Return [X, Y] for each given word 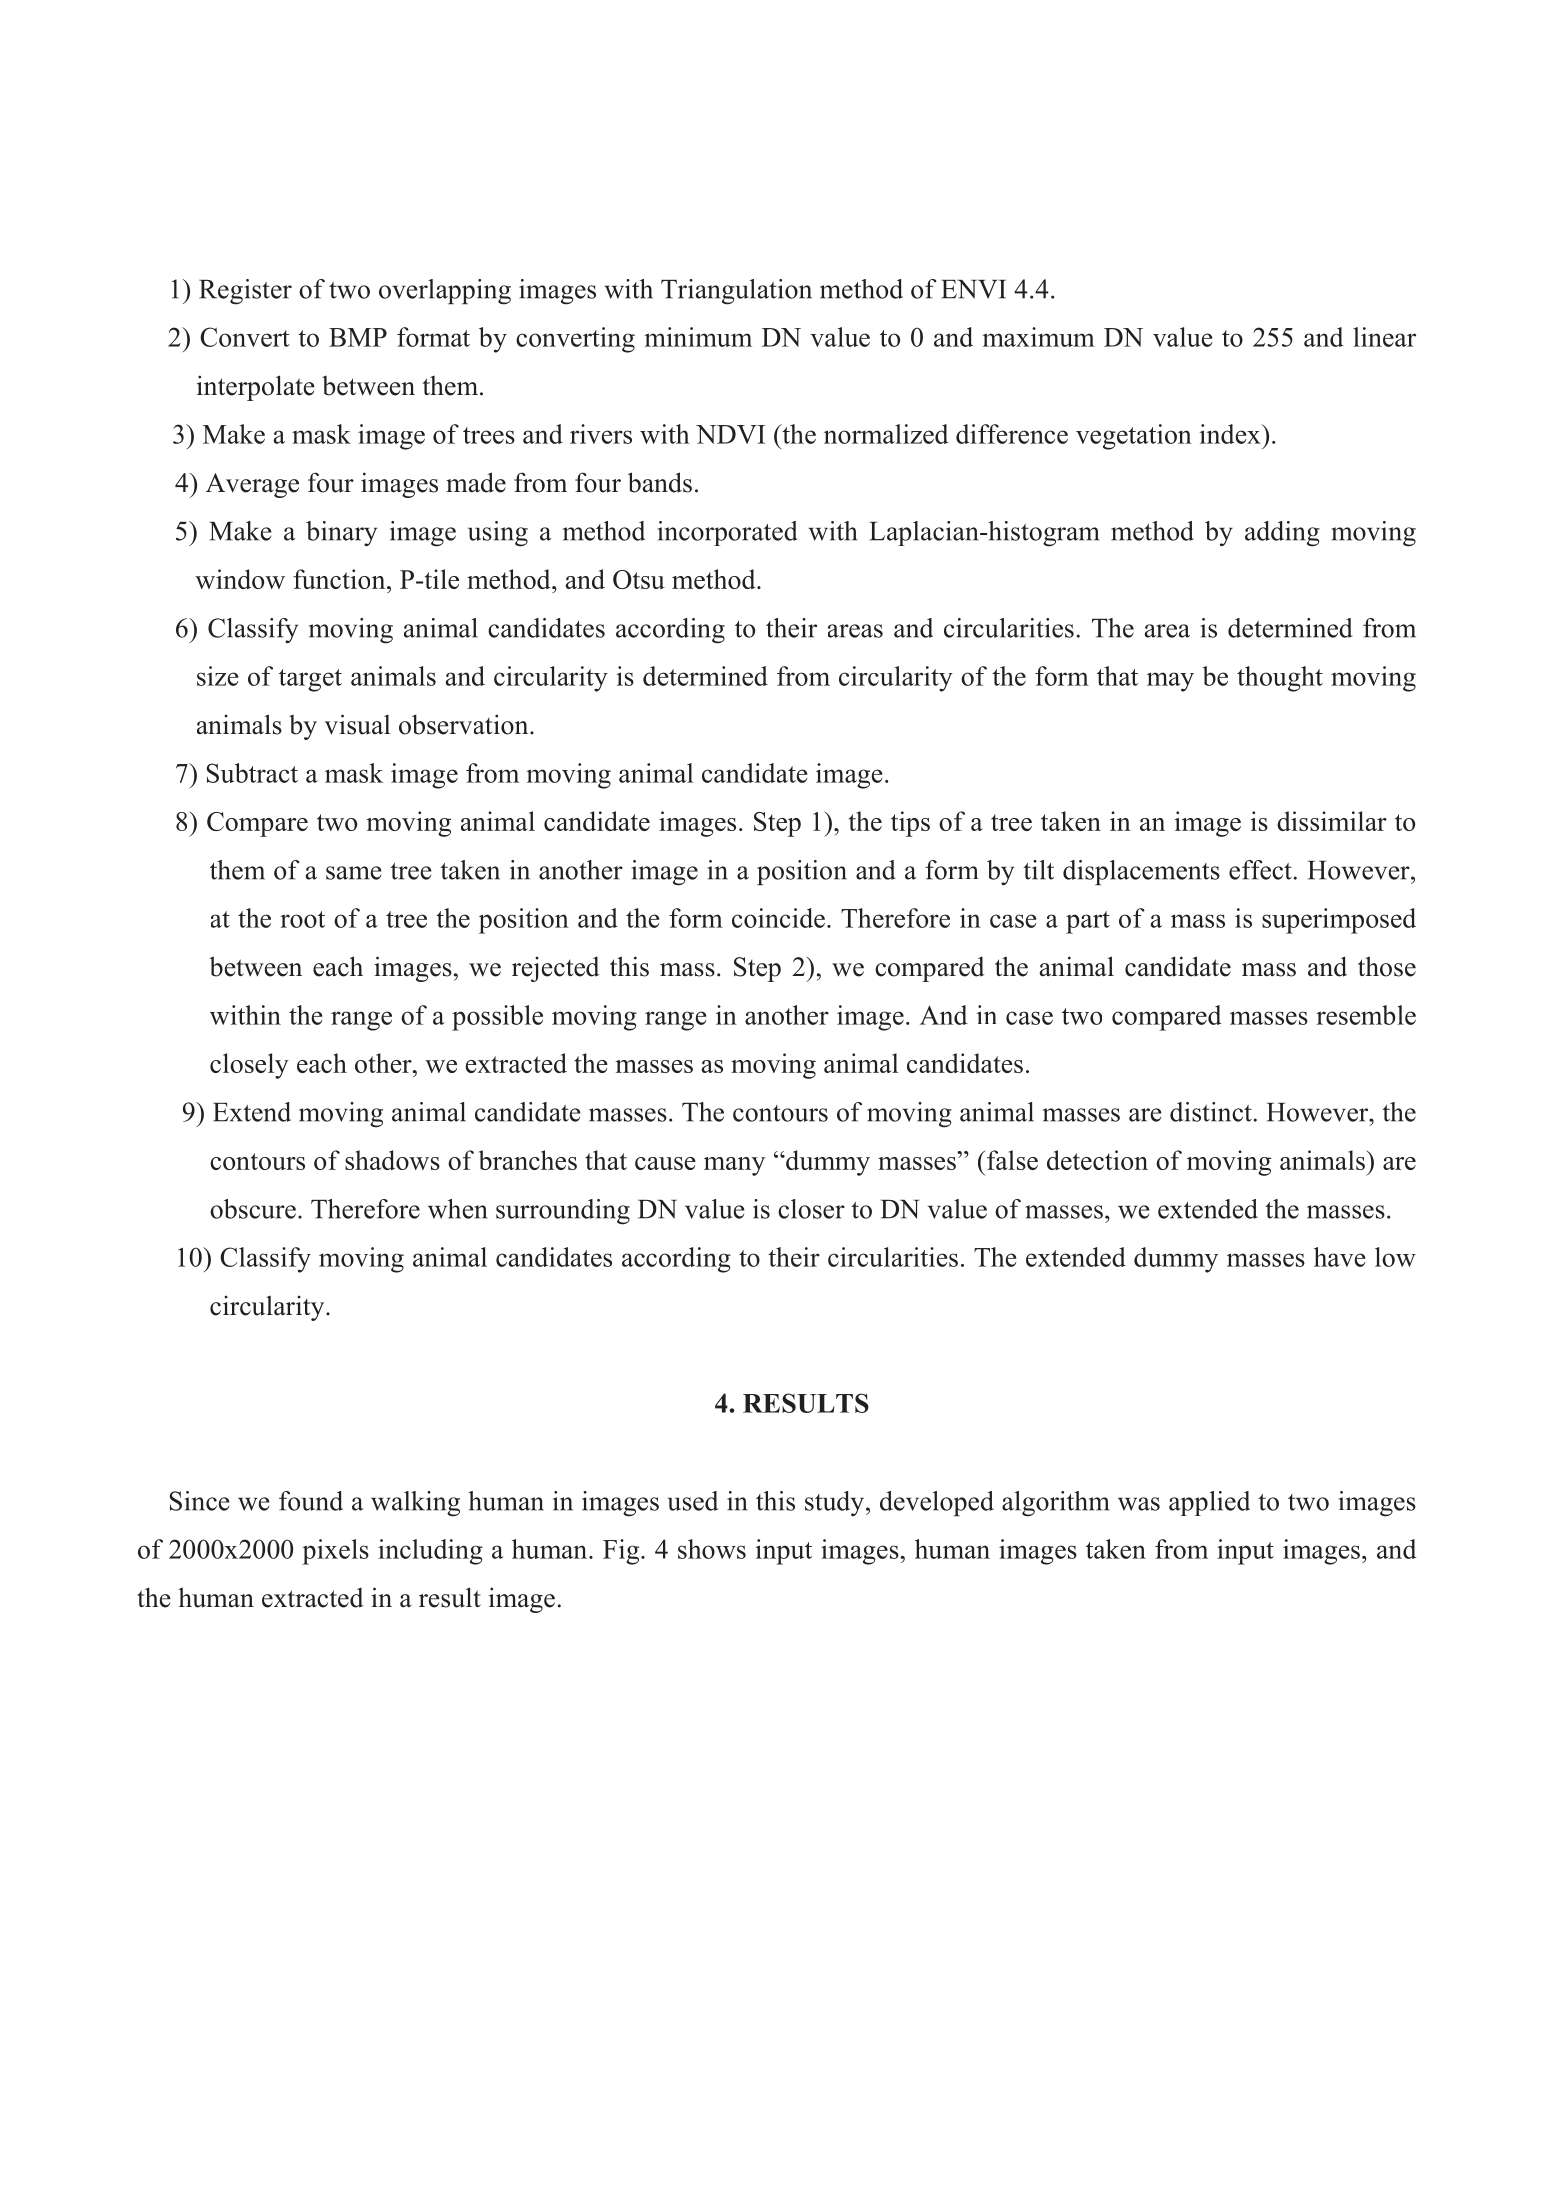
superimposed [1339, 921]
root [302, 919]
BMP [358, 337]
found [311, 1501]
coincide [778, 918]
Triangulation [736, 292]
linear [1384, 337]
